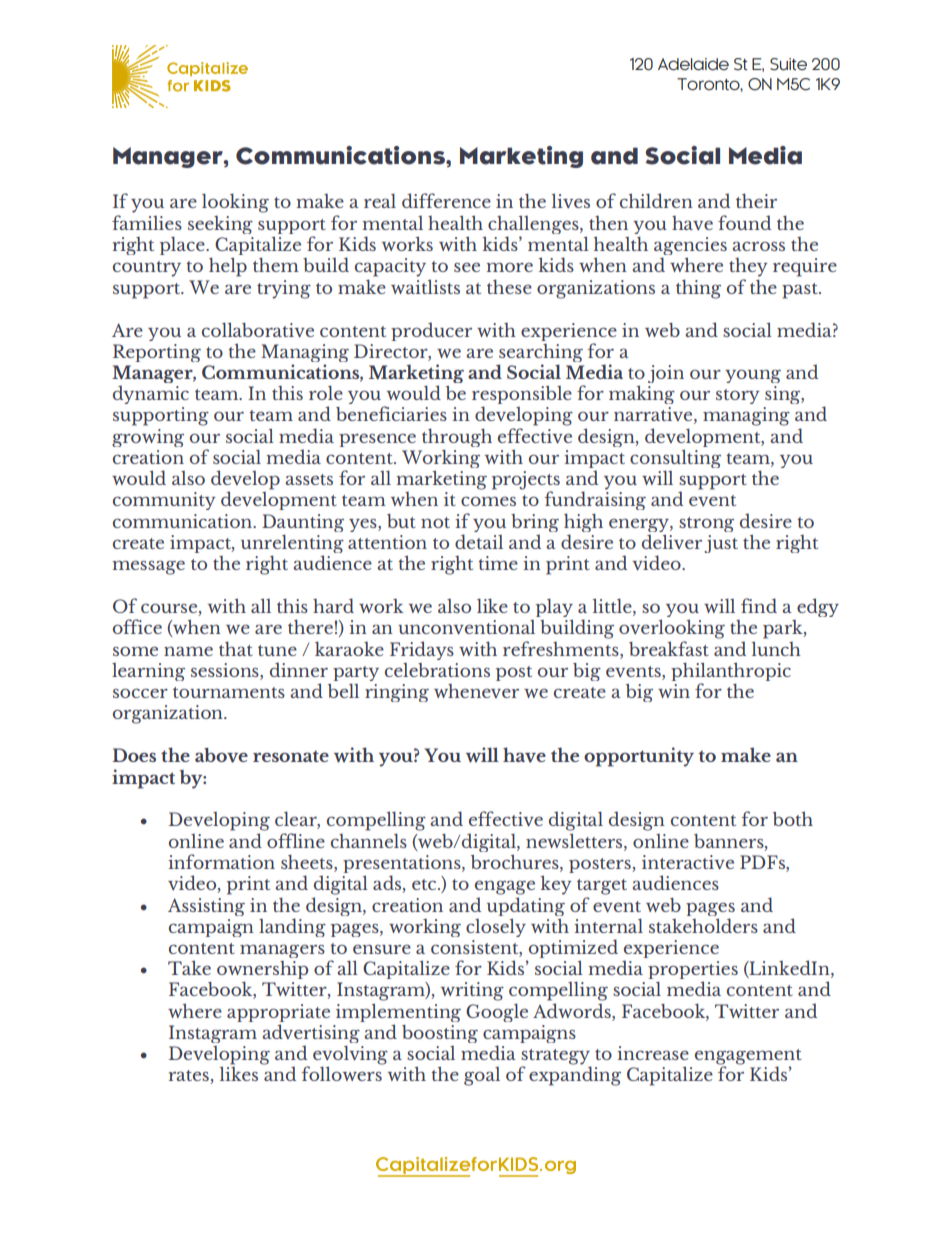  Describe the element at coordinates (457, 439) in the screenshot. I see `through` at that location.
